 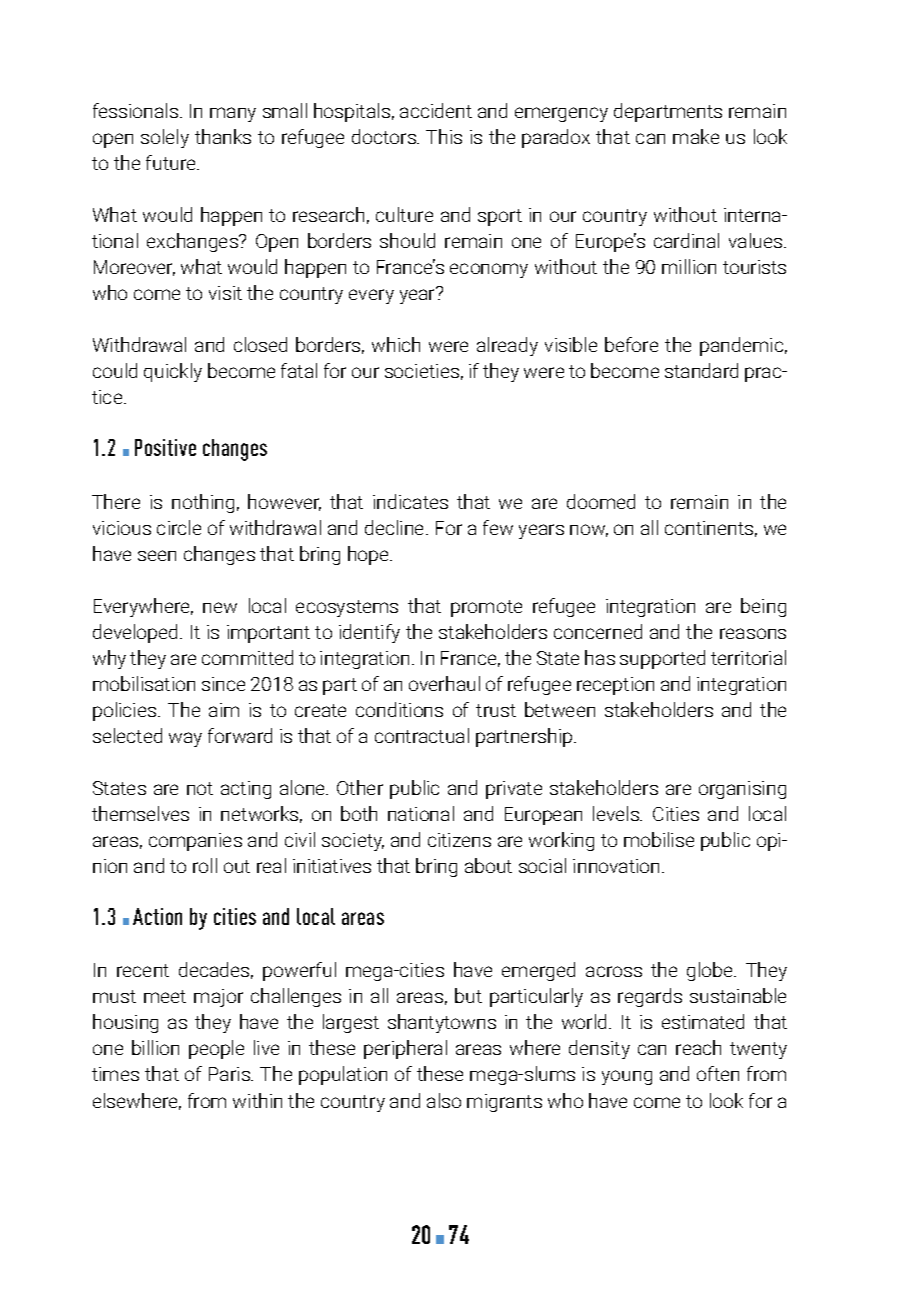 What do you see at coordinates (488, 865) in the screenshot?
I see `about` at bounding box center [488, 865].
